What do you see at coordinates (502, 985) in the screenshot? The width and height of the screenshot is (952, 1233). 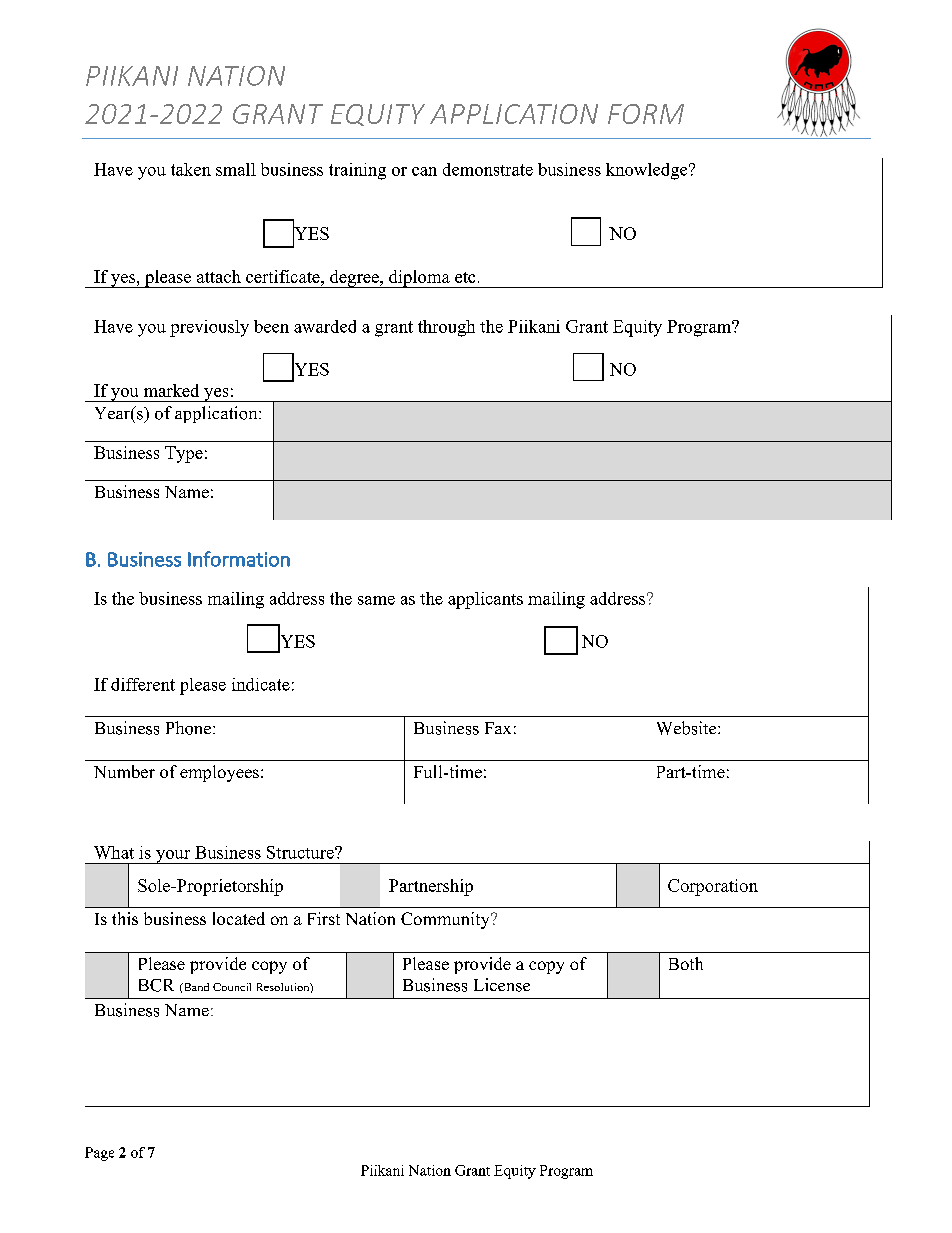 I see `License` at bounding box center [502, 985].
